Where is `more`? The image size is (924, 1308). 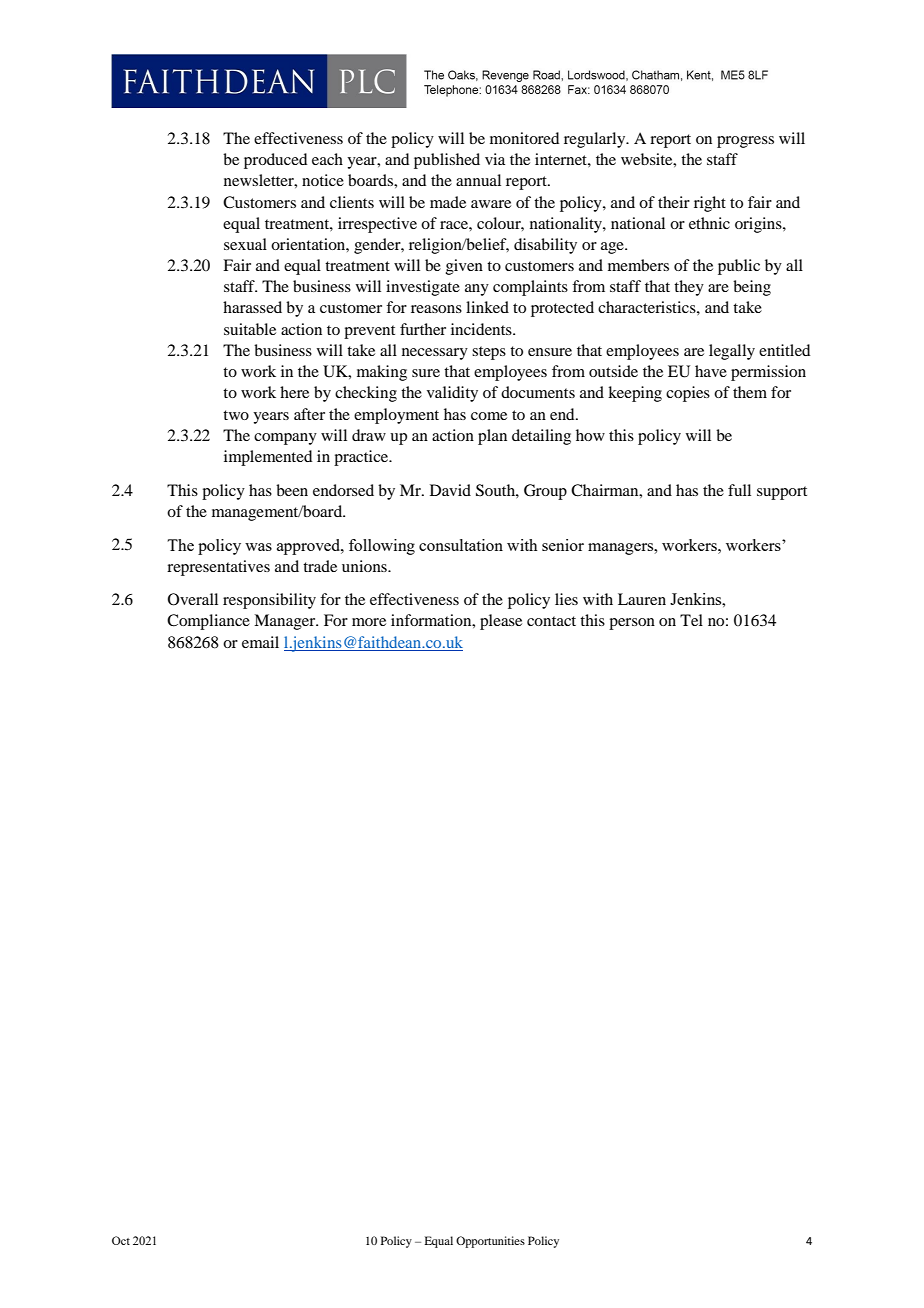 more is located at coordinates (369, 622).
